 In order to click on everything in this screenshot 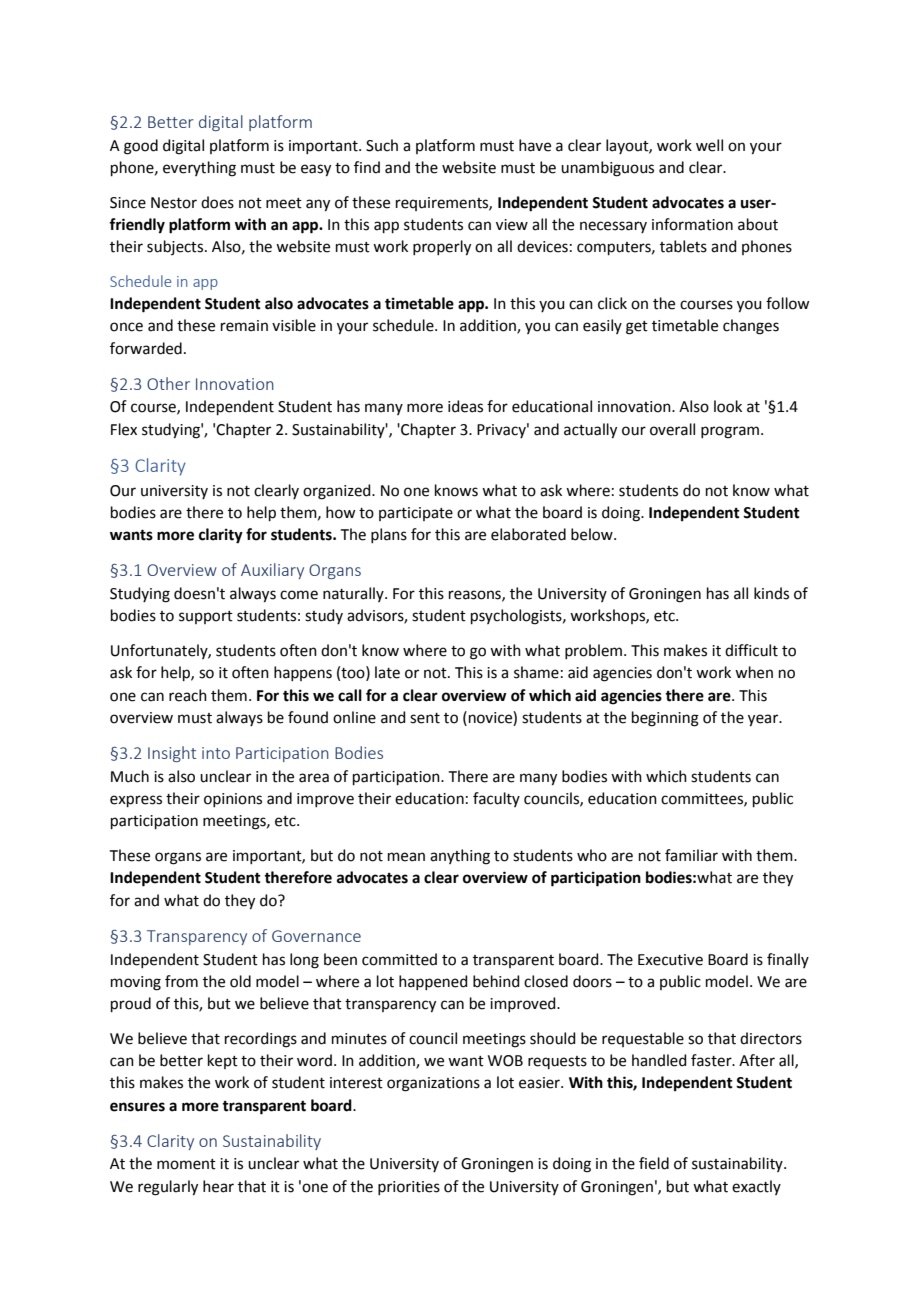, I will do `click(199, 169)`.
